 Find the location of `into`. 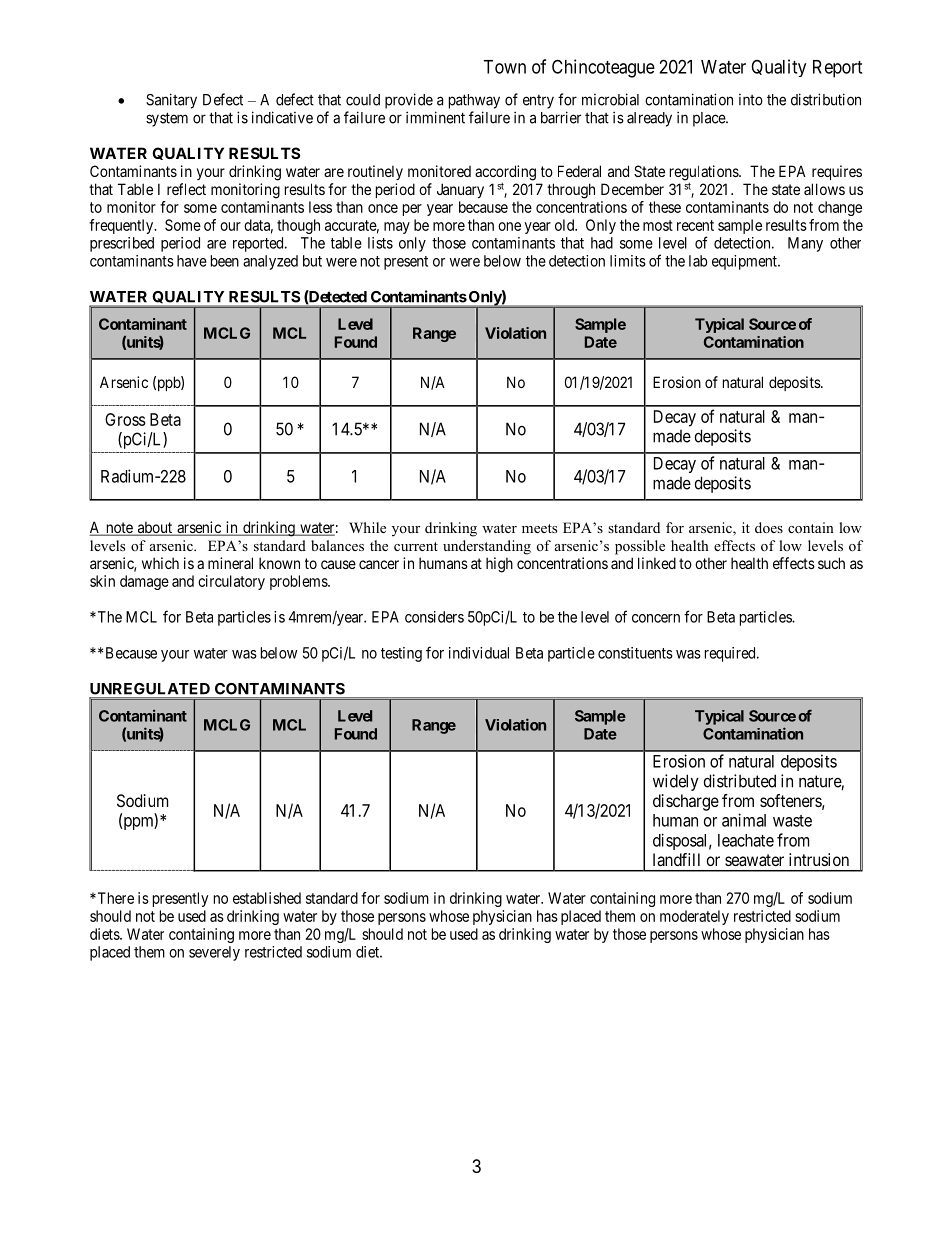

into is located at coordinates (751, 100).
